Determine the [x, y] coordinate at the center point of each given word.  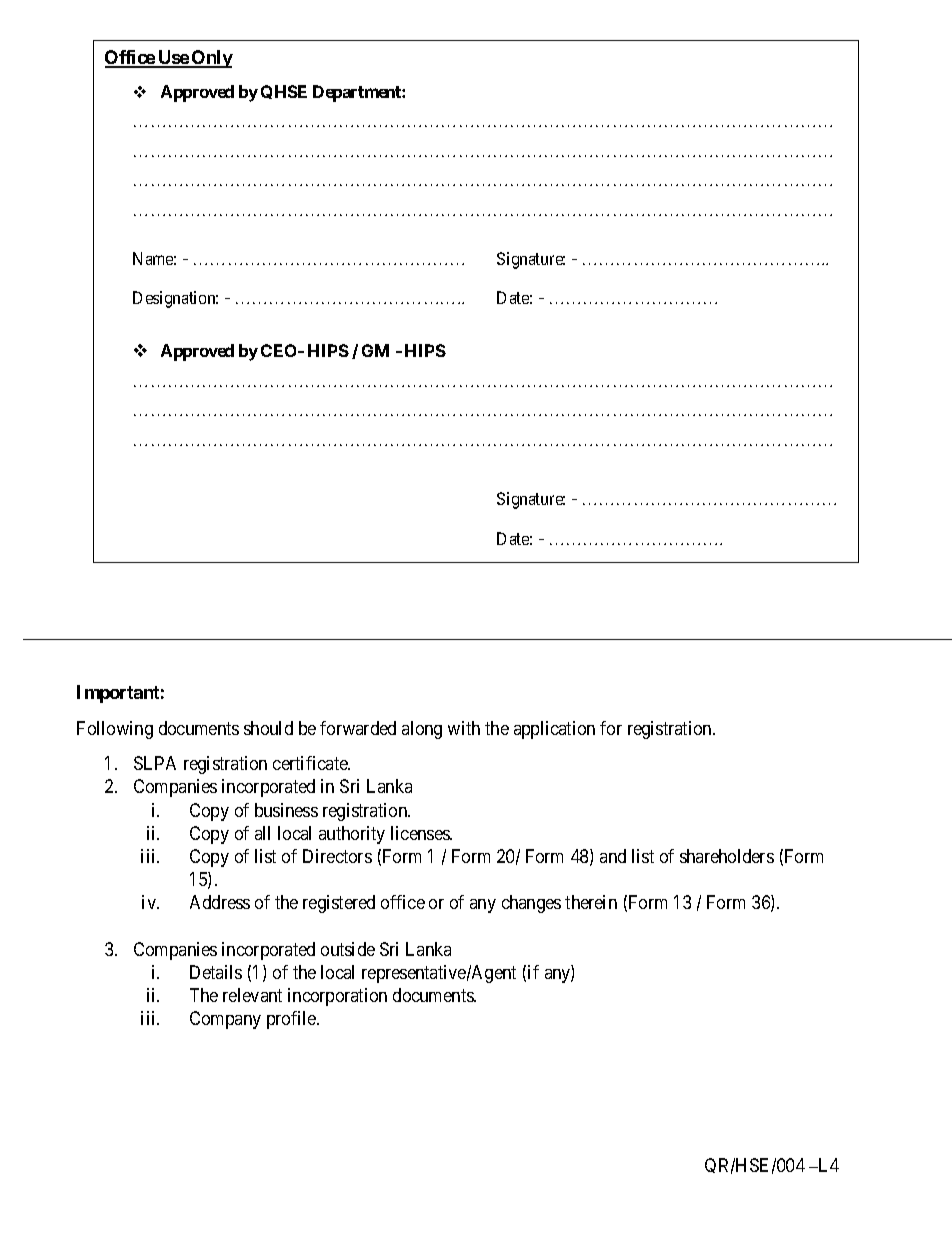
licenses [421, 833]
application [554, 730]
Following [115, 730]
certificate [311, 763]
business [286, 810]
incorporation [337, 997]
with [464, 728]
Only [211, 59]
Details [216, 972]
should [268, 728]
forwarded [358, 728]
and [613, 856]
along [422, 730]
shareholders [727, 856]
